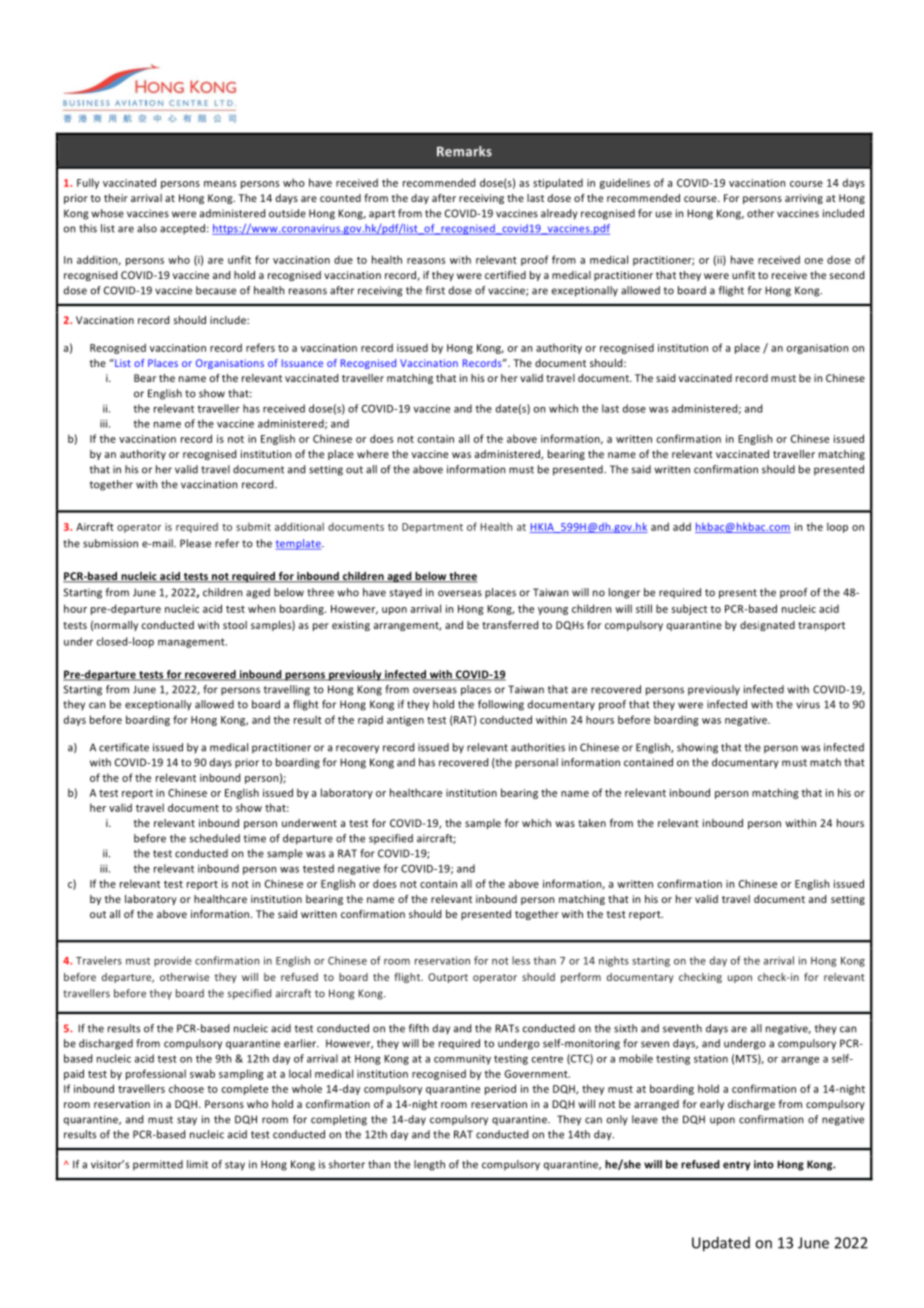  I want to click on means, so click(220, 184).
